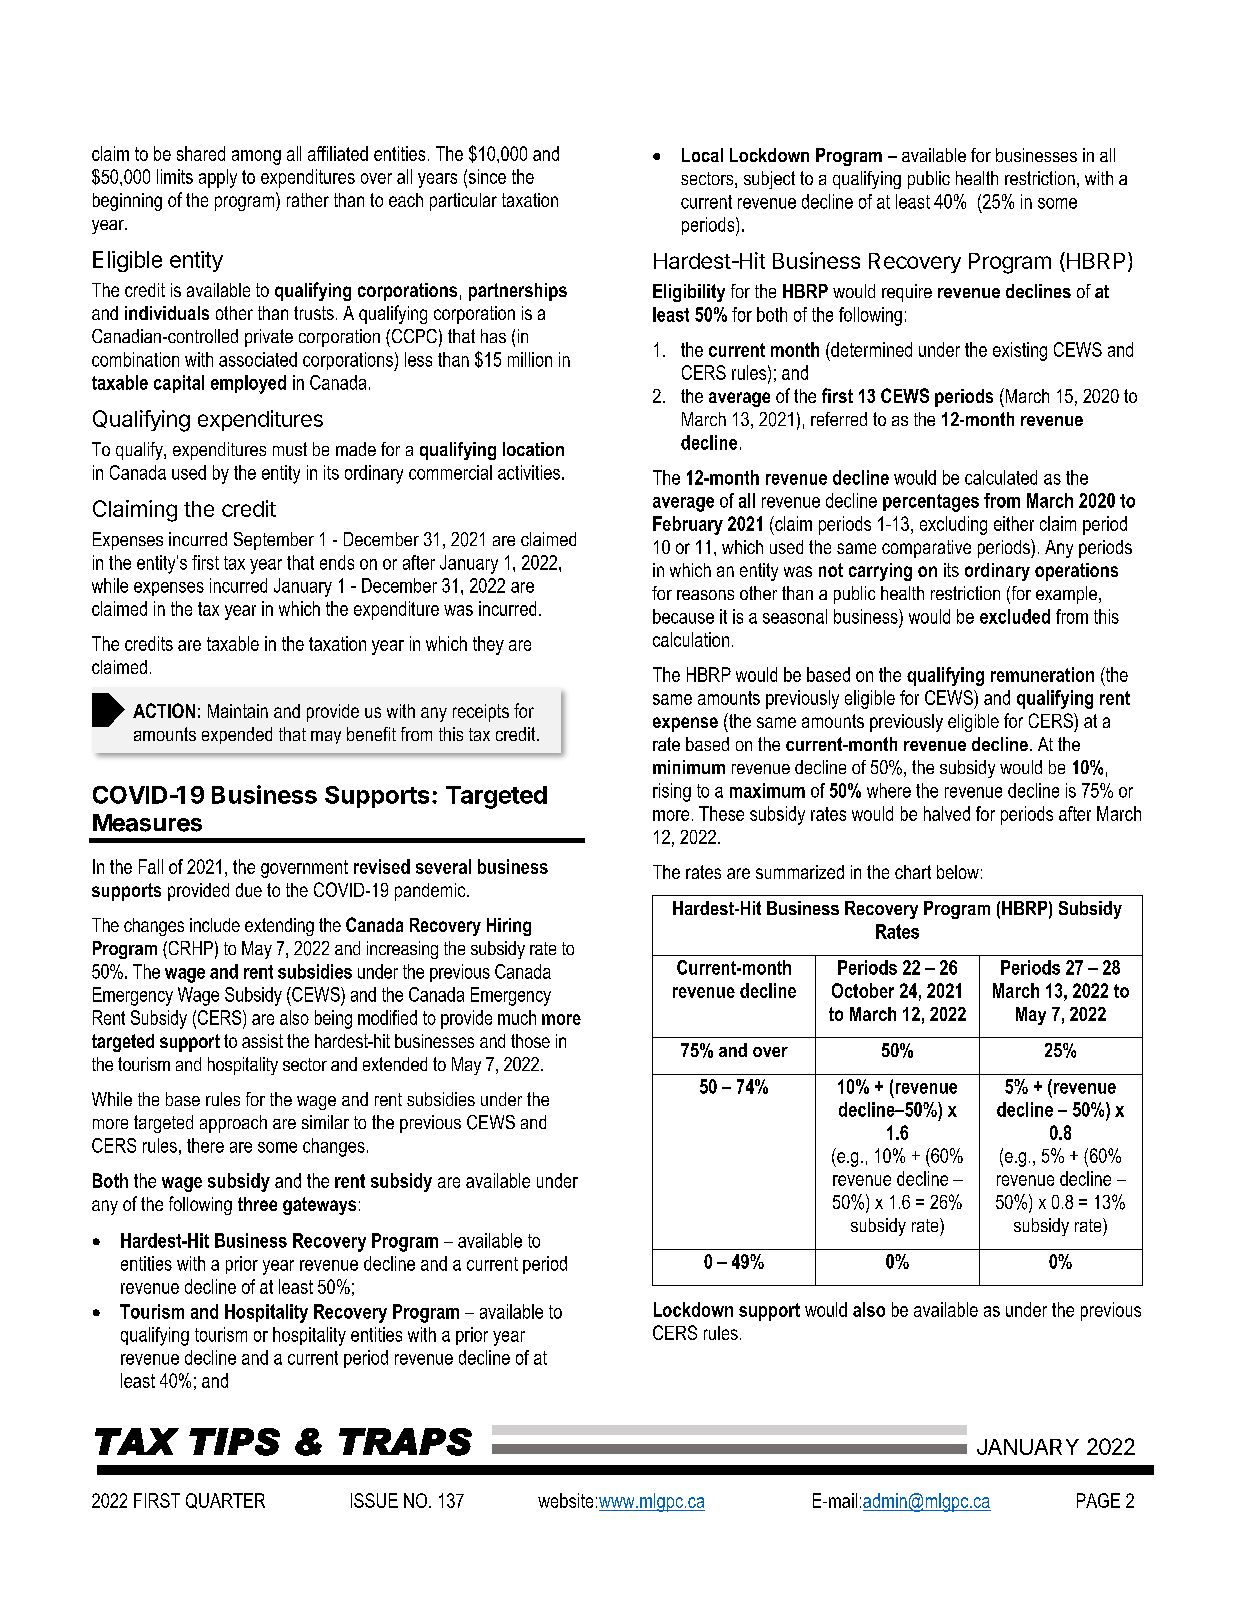  Describe the element at coordinates (907, 293) in the screenshot. I see `require` at that location.
